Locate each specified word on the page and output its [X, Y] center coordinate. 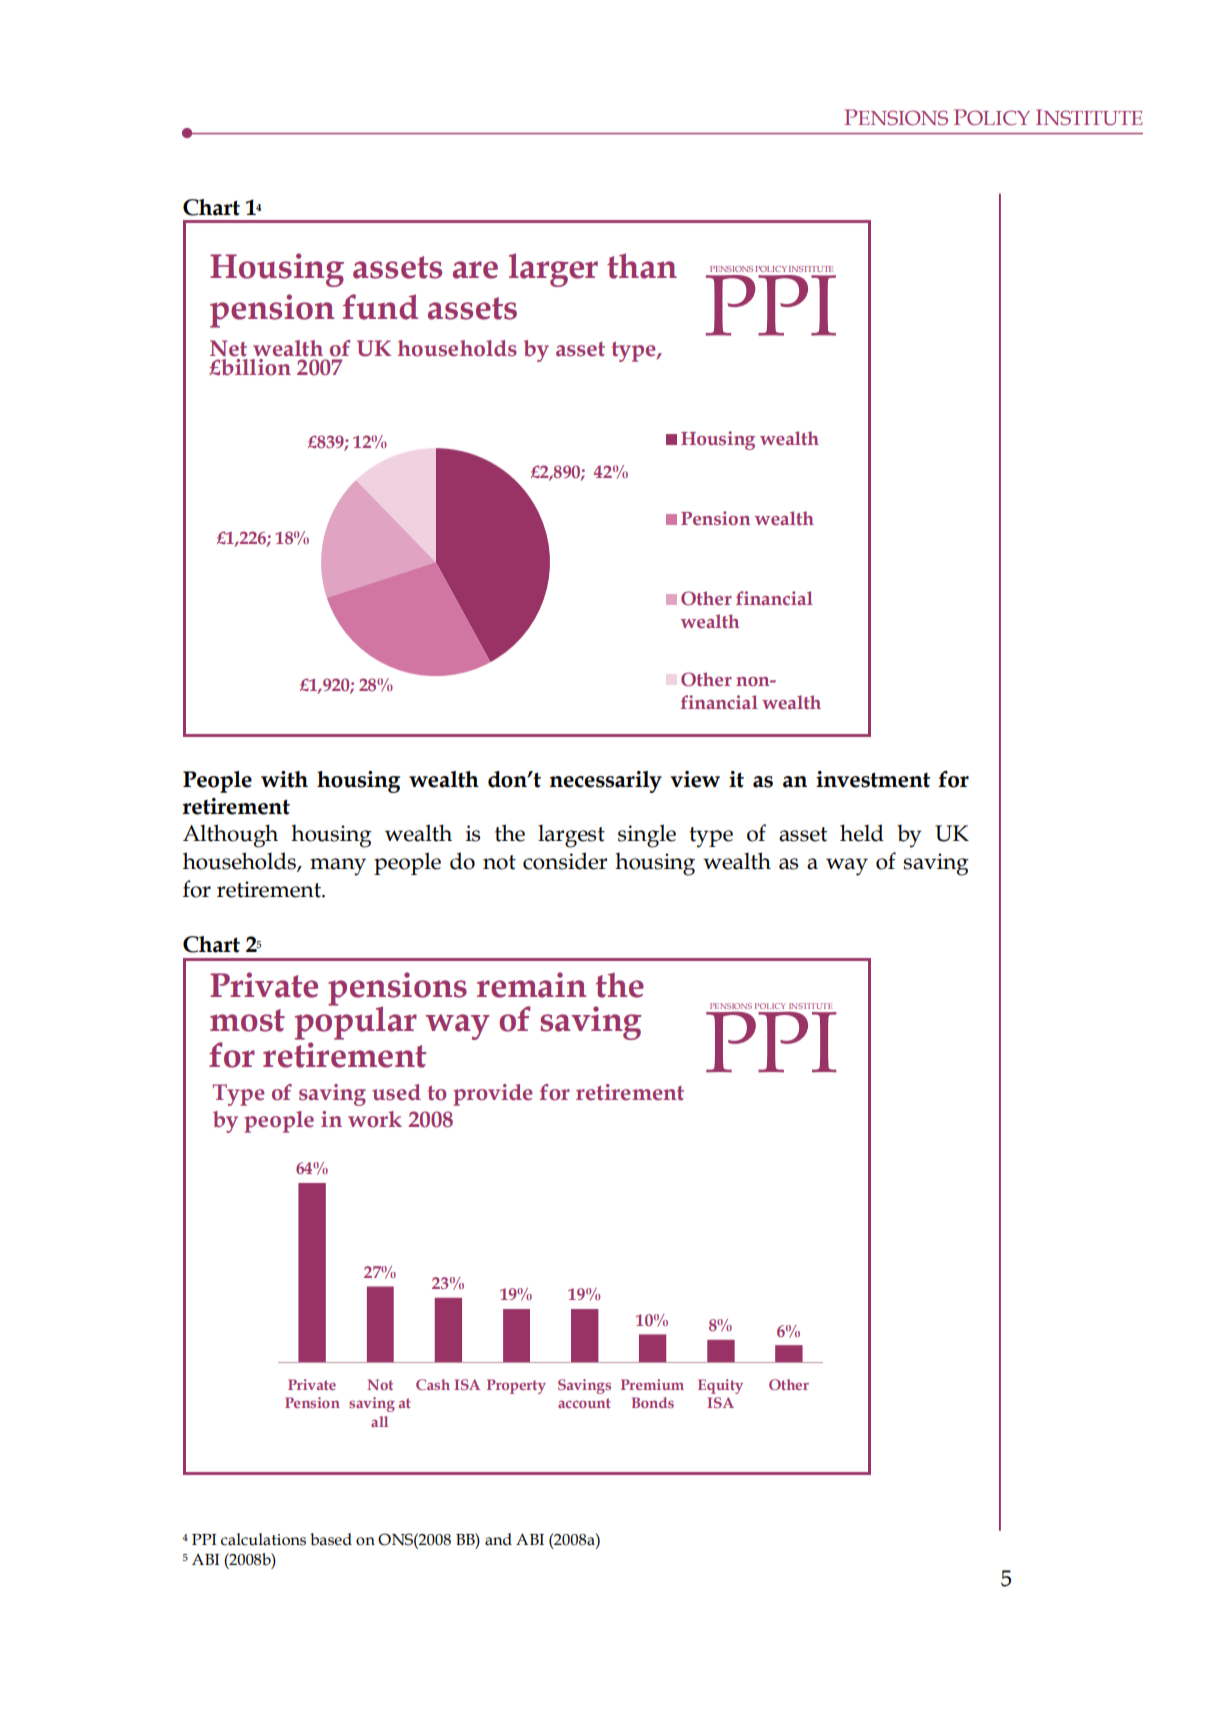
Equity [720, 1386]
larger [553, 270]
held [862, 833]
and [498, 1539]
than [642, 266]
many [338, 867]
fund [380, 307]
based [331, 1539]
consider [565, 861]
